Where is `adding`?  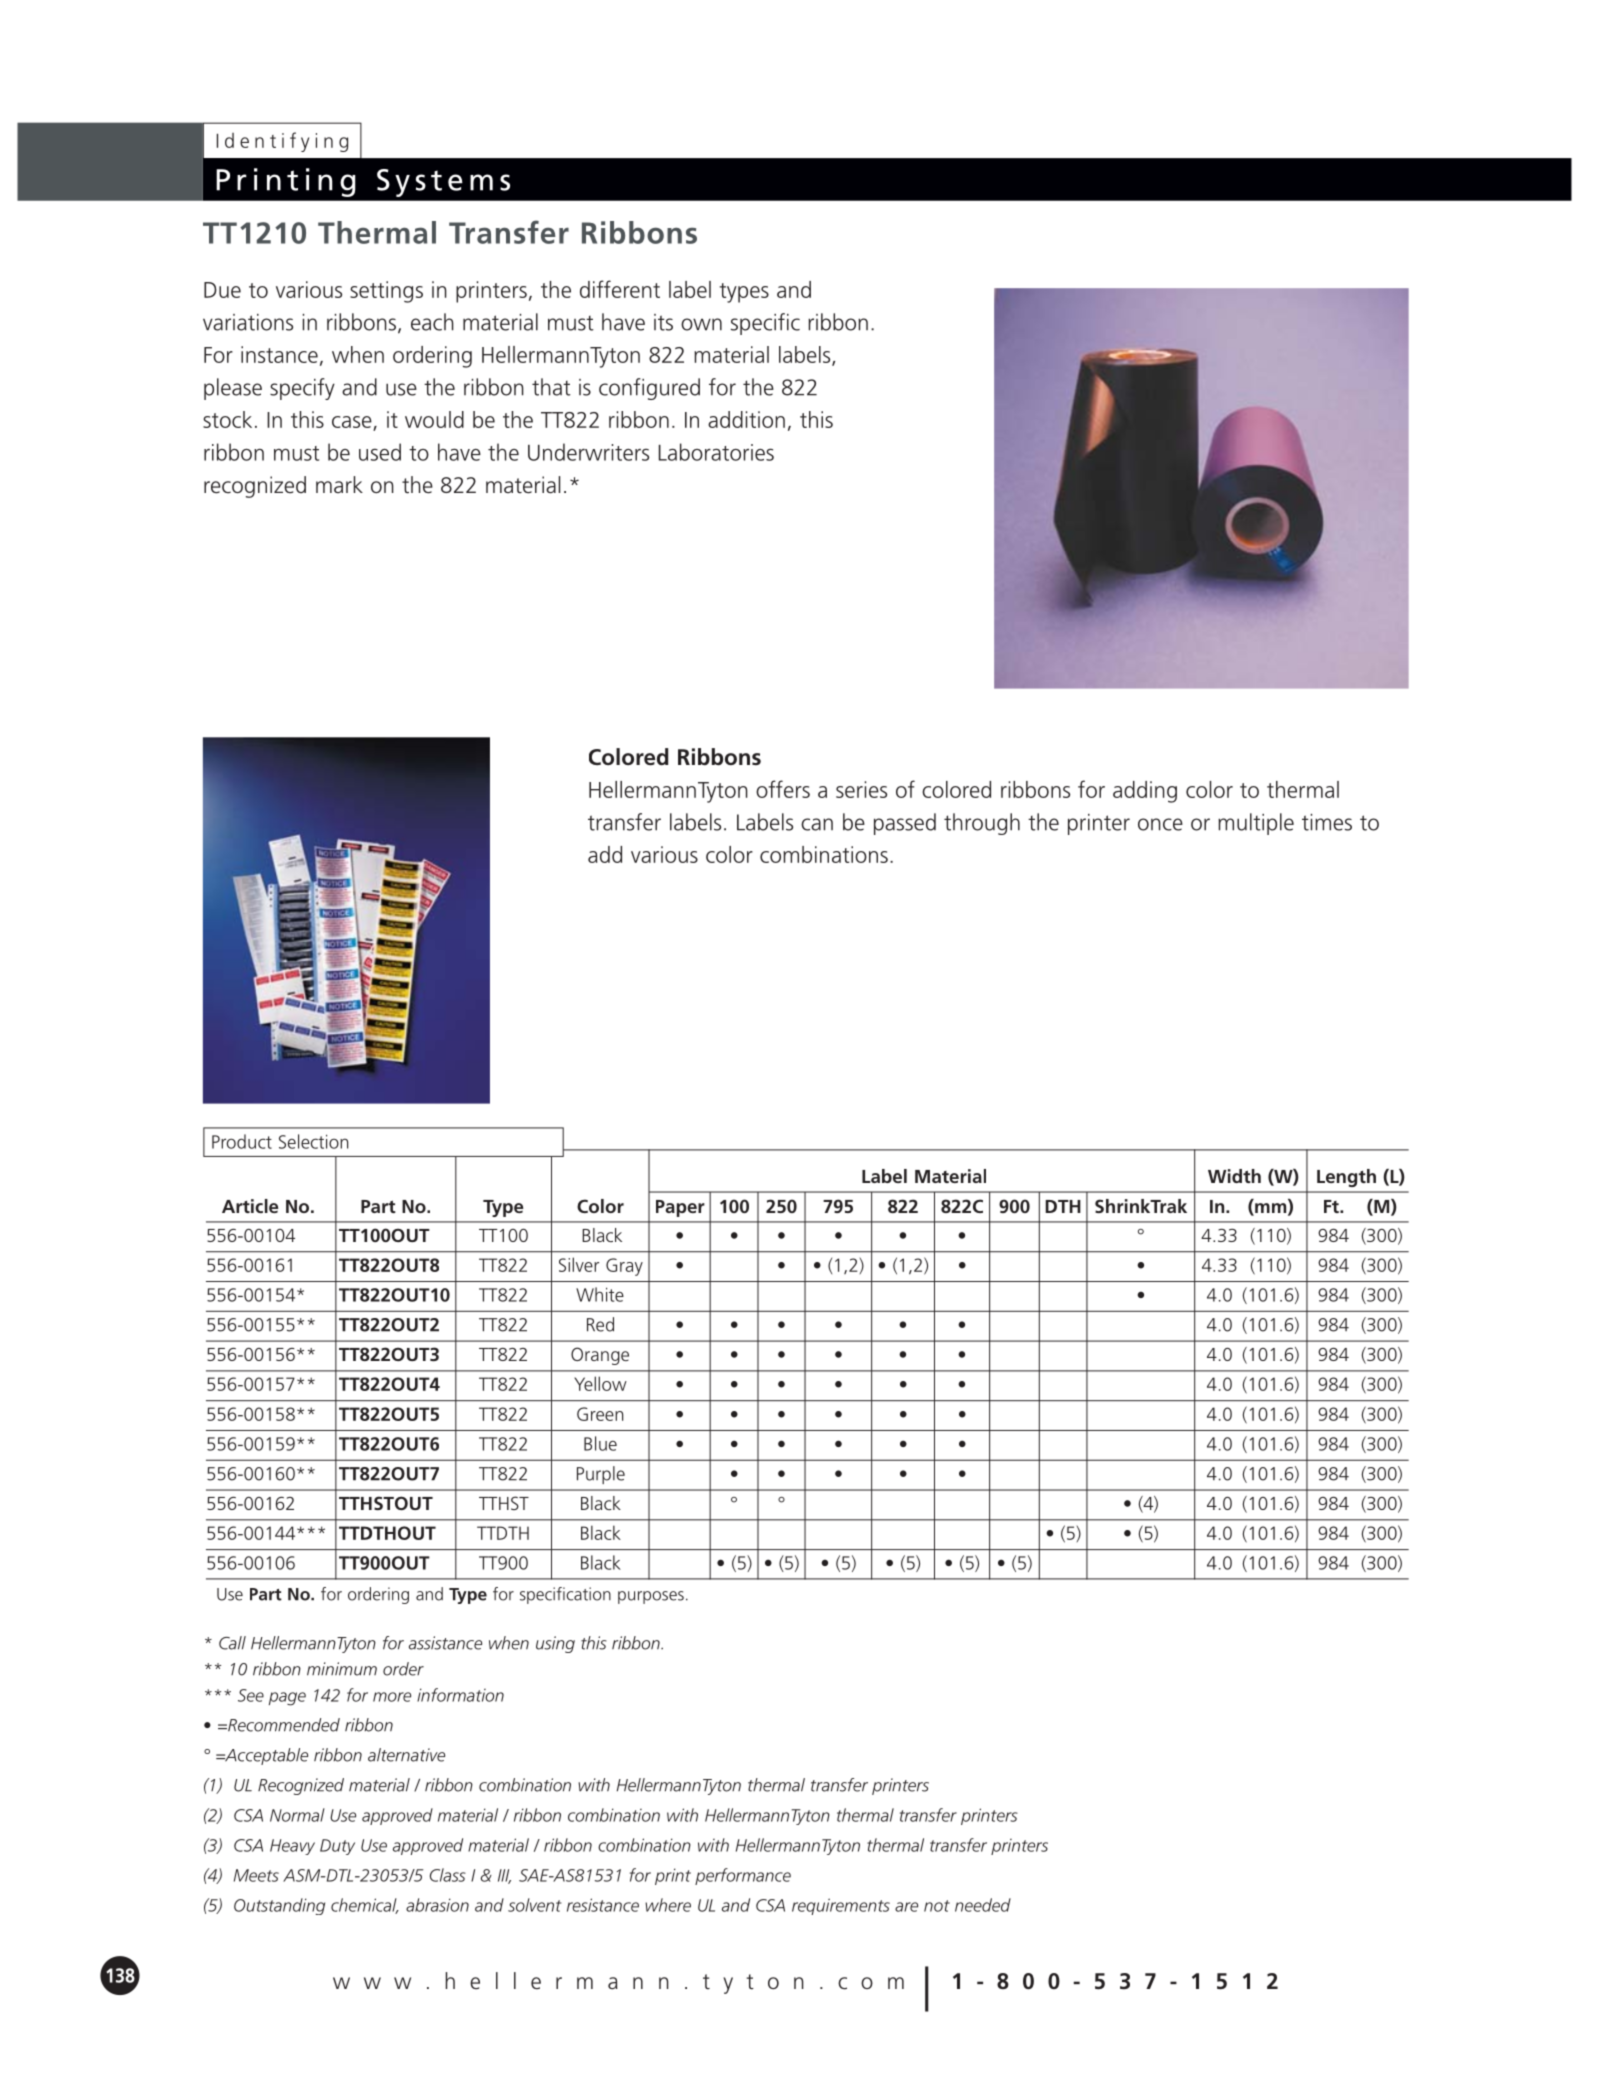 adding is located at coordinates (1145, 792).
